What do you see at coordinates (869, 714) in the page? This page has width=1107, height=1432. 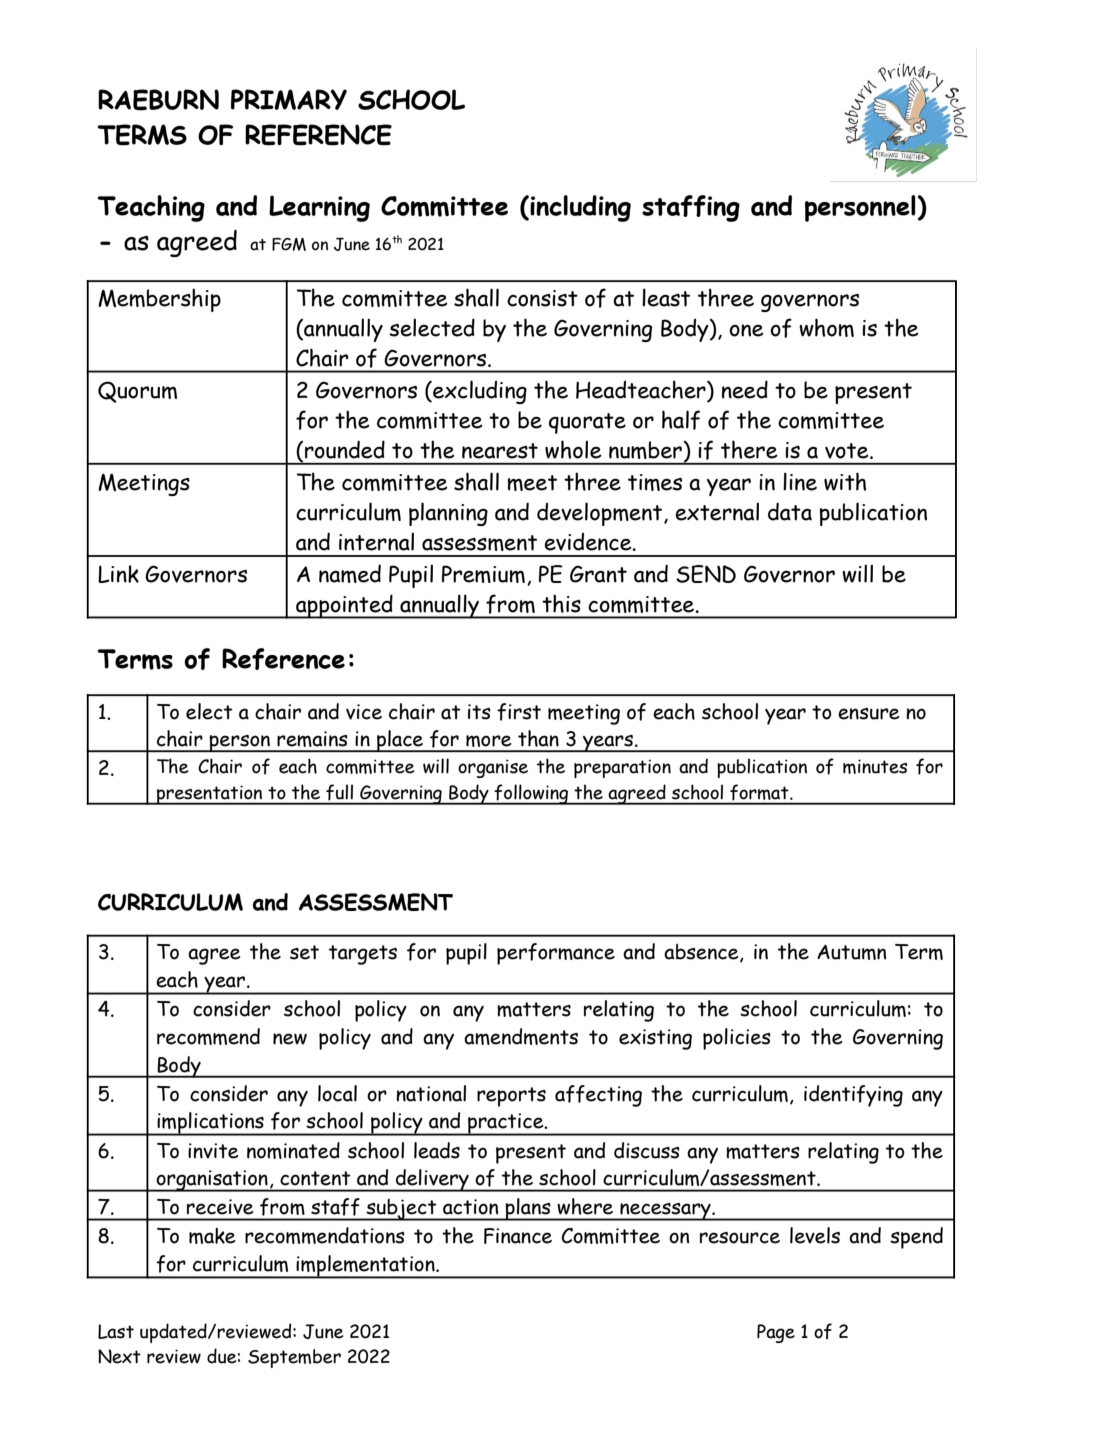 I see `ensure` at bounding box center [869, 714].
